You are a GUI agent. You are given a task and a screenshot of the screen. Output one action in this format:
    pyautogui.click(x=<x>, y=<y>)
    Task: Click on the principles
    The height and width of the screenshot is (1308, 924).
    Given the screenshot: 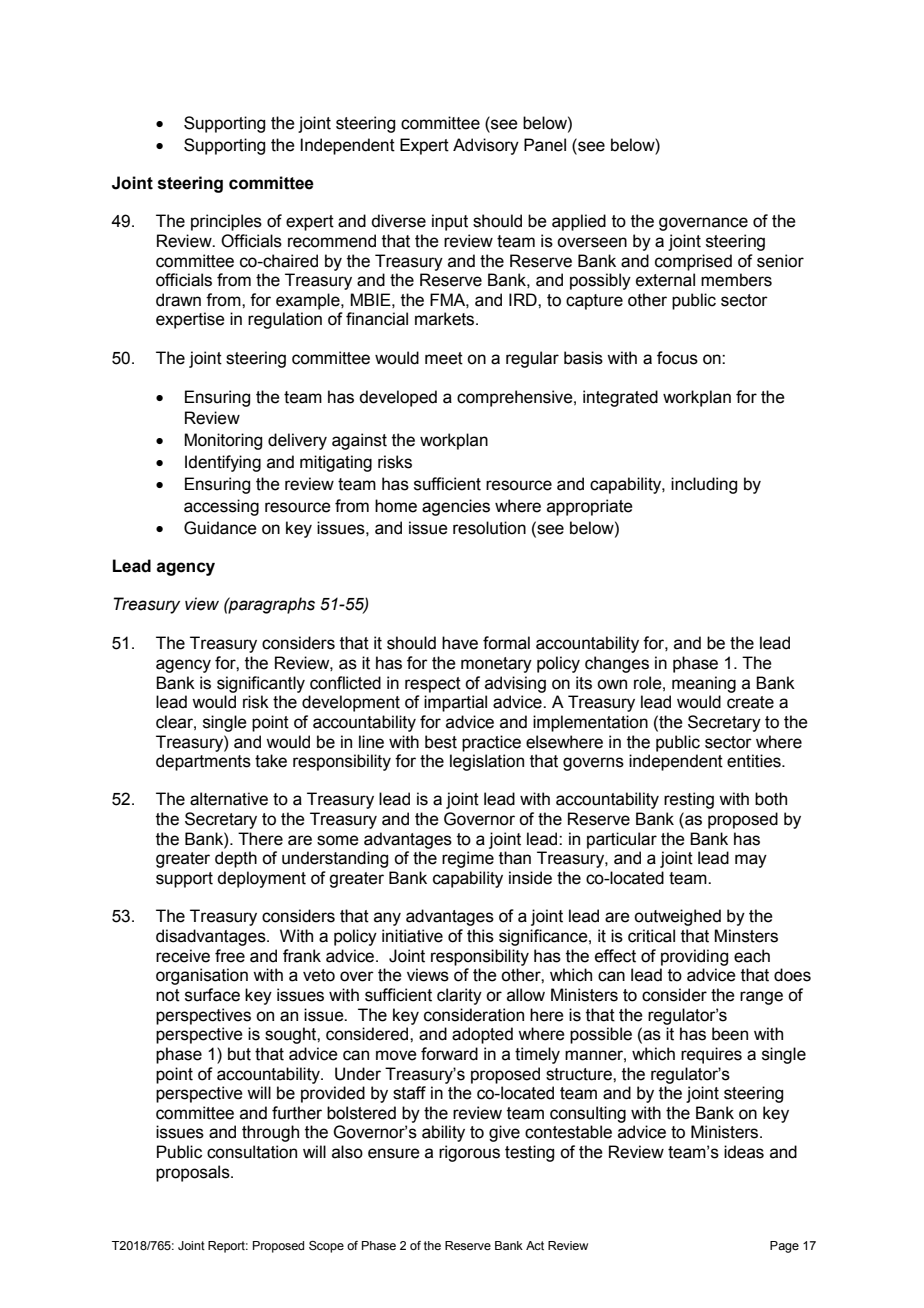 What is the action you would take?
    pyautogui.click(x=226, y=222)
